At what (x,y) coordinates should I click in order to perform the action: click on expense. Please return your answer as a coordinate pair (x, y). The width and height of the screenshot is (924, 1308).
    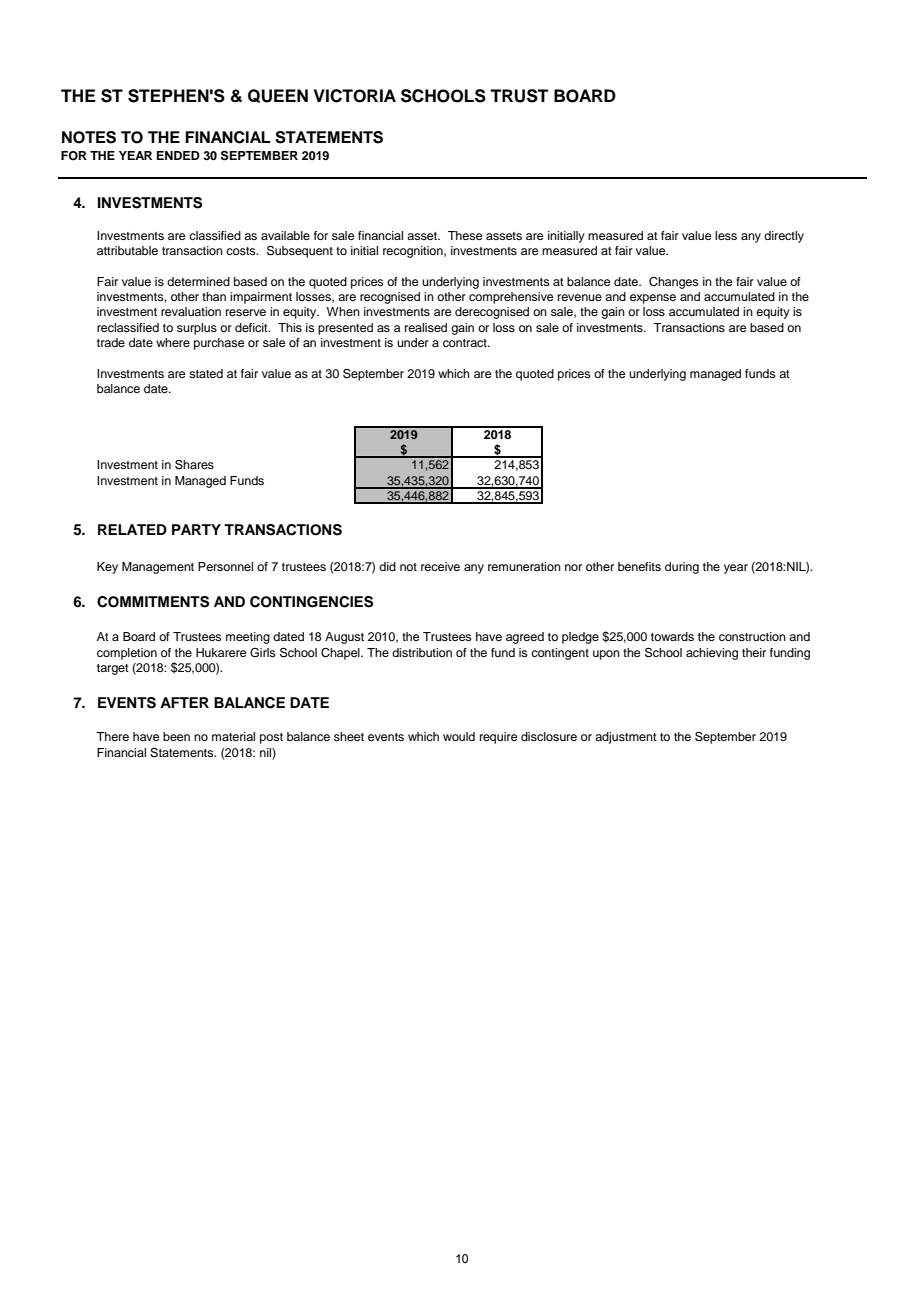
    Looking at the image, I should click on (653, 299).
